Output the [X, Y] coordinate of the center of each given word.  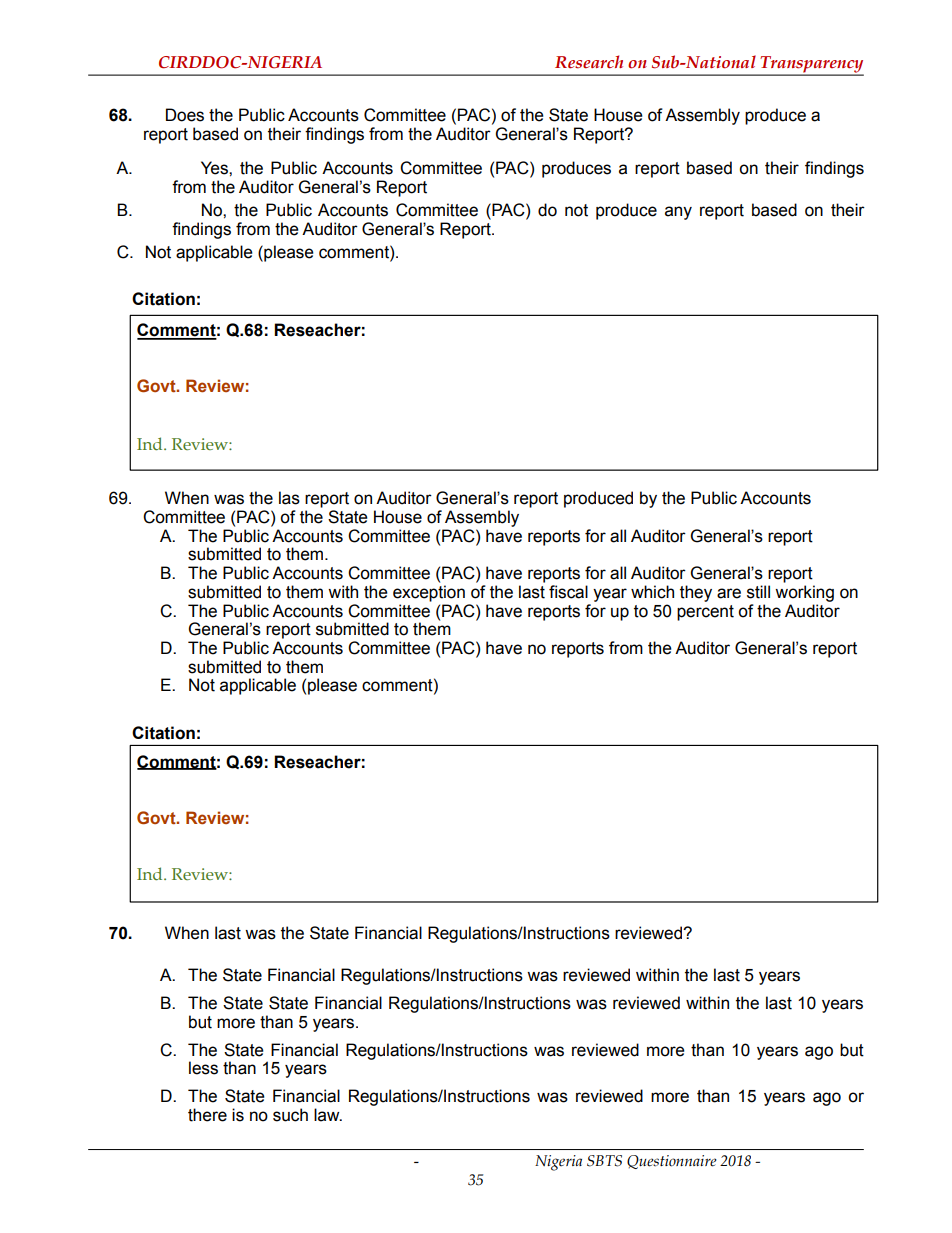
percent [705, 613]
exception [429, 593]
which [652, 592]
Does [185, 115]
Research [589, 62]
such [290, 1115]
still [758, 592]
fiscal [568, 592]
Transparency [811, 65]
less [203, 1068]
